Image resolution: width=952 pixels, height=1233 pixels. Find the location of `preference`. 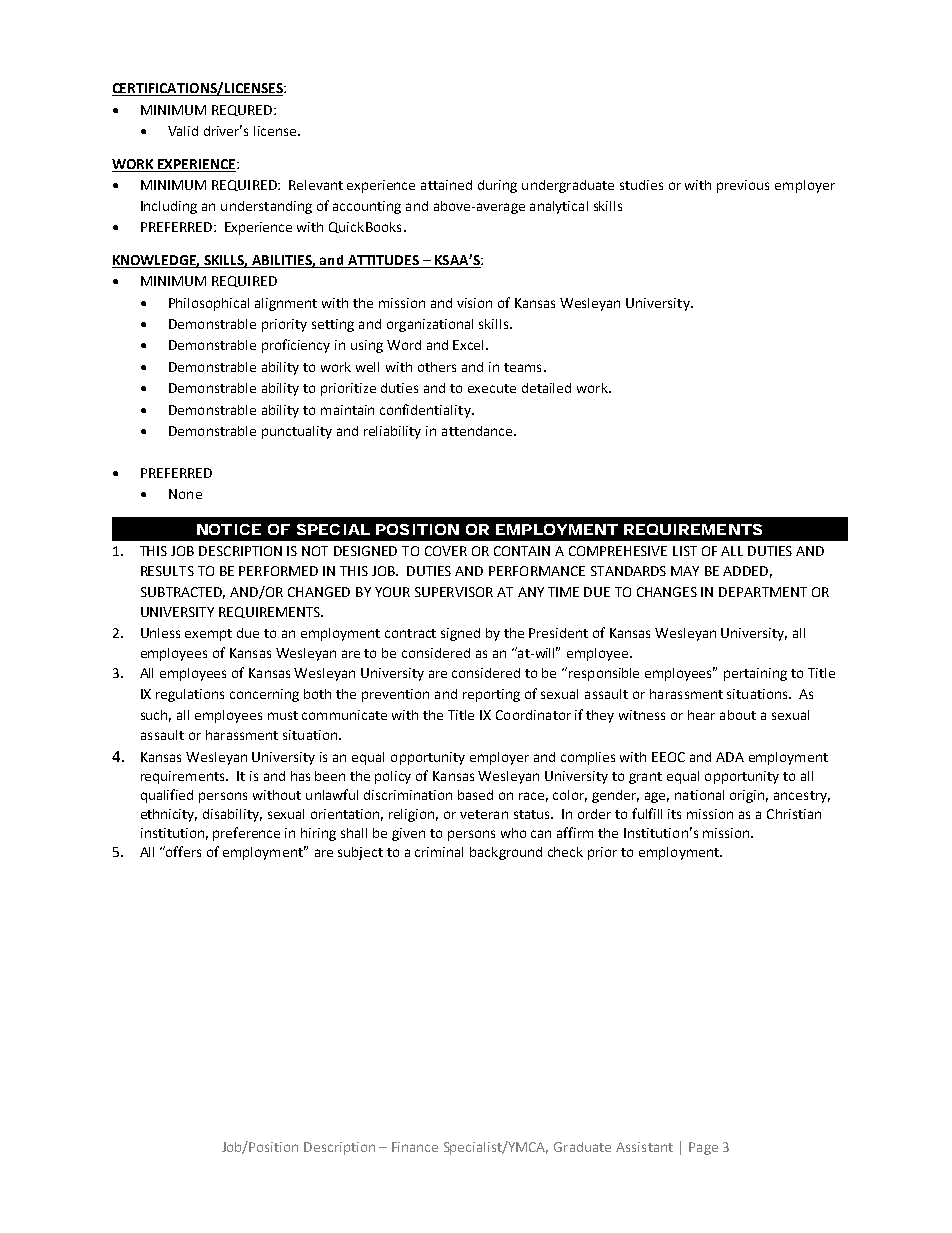

preference is located at coordinates (246, 834).
